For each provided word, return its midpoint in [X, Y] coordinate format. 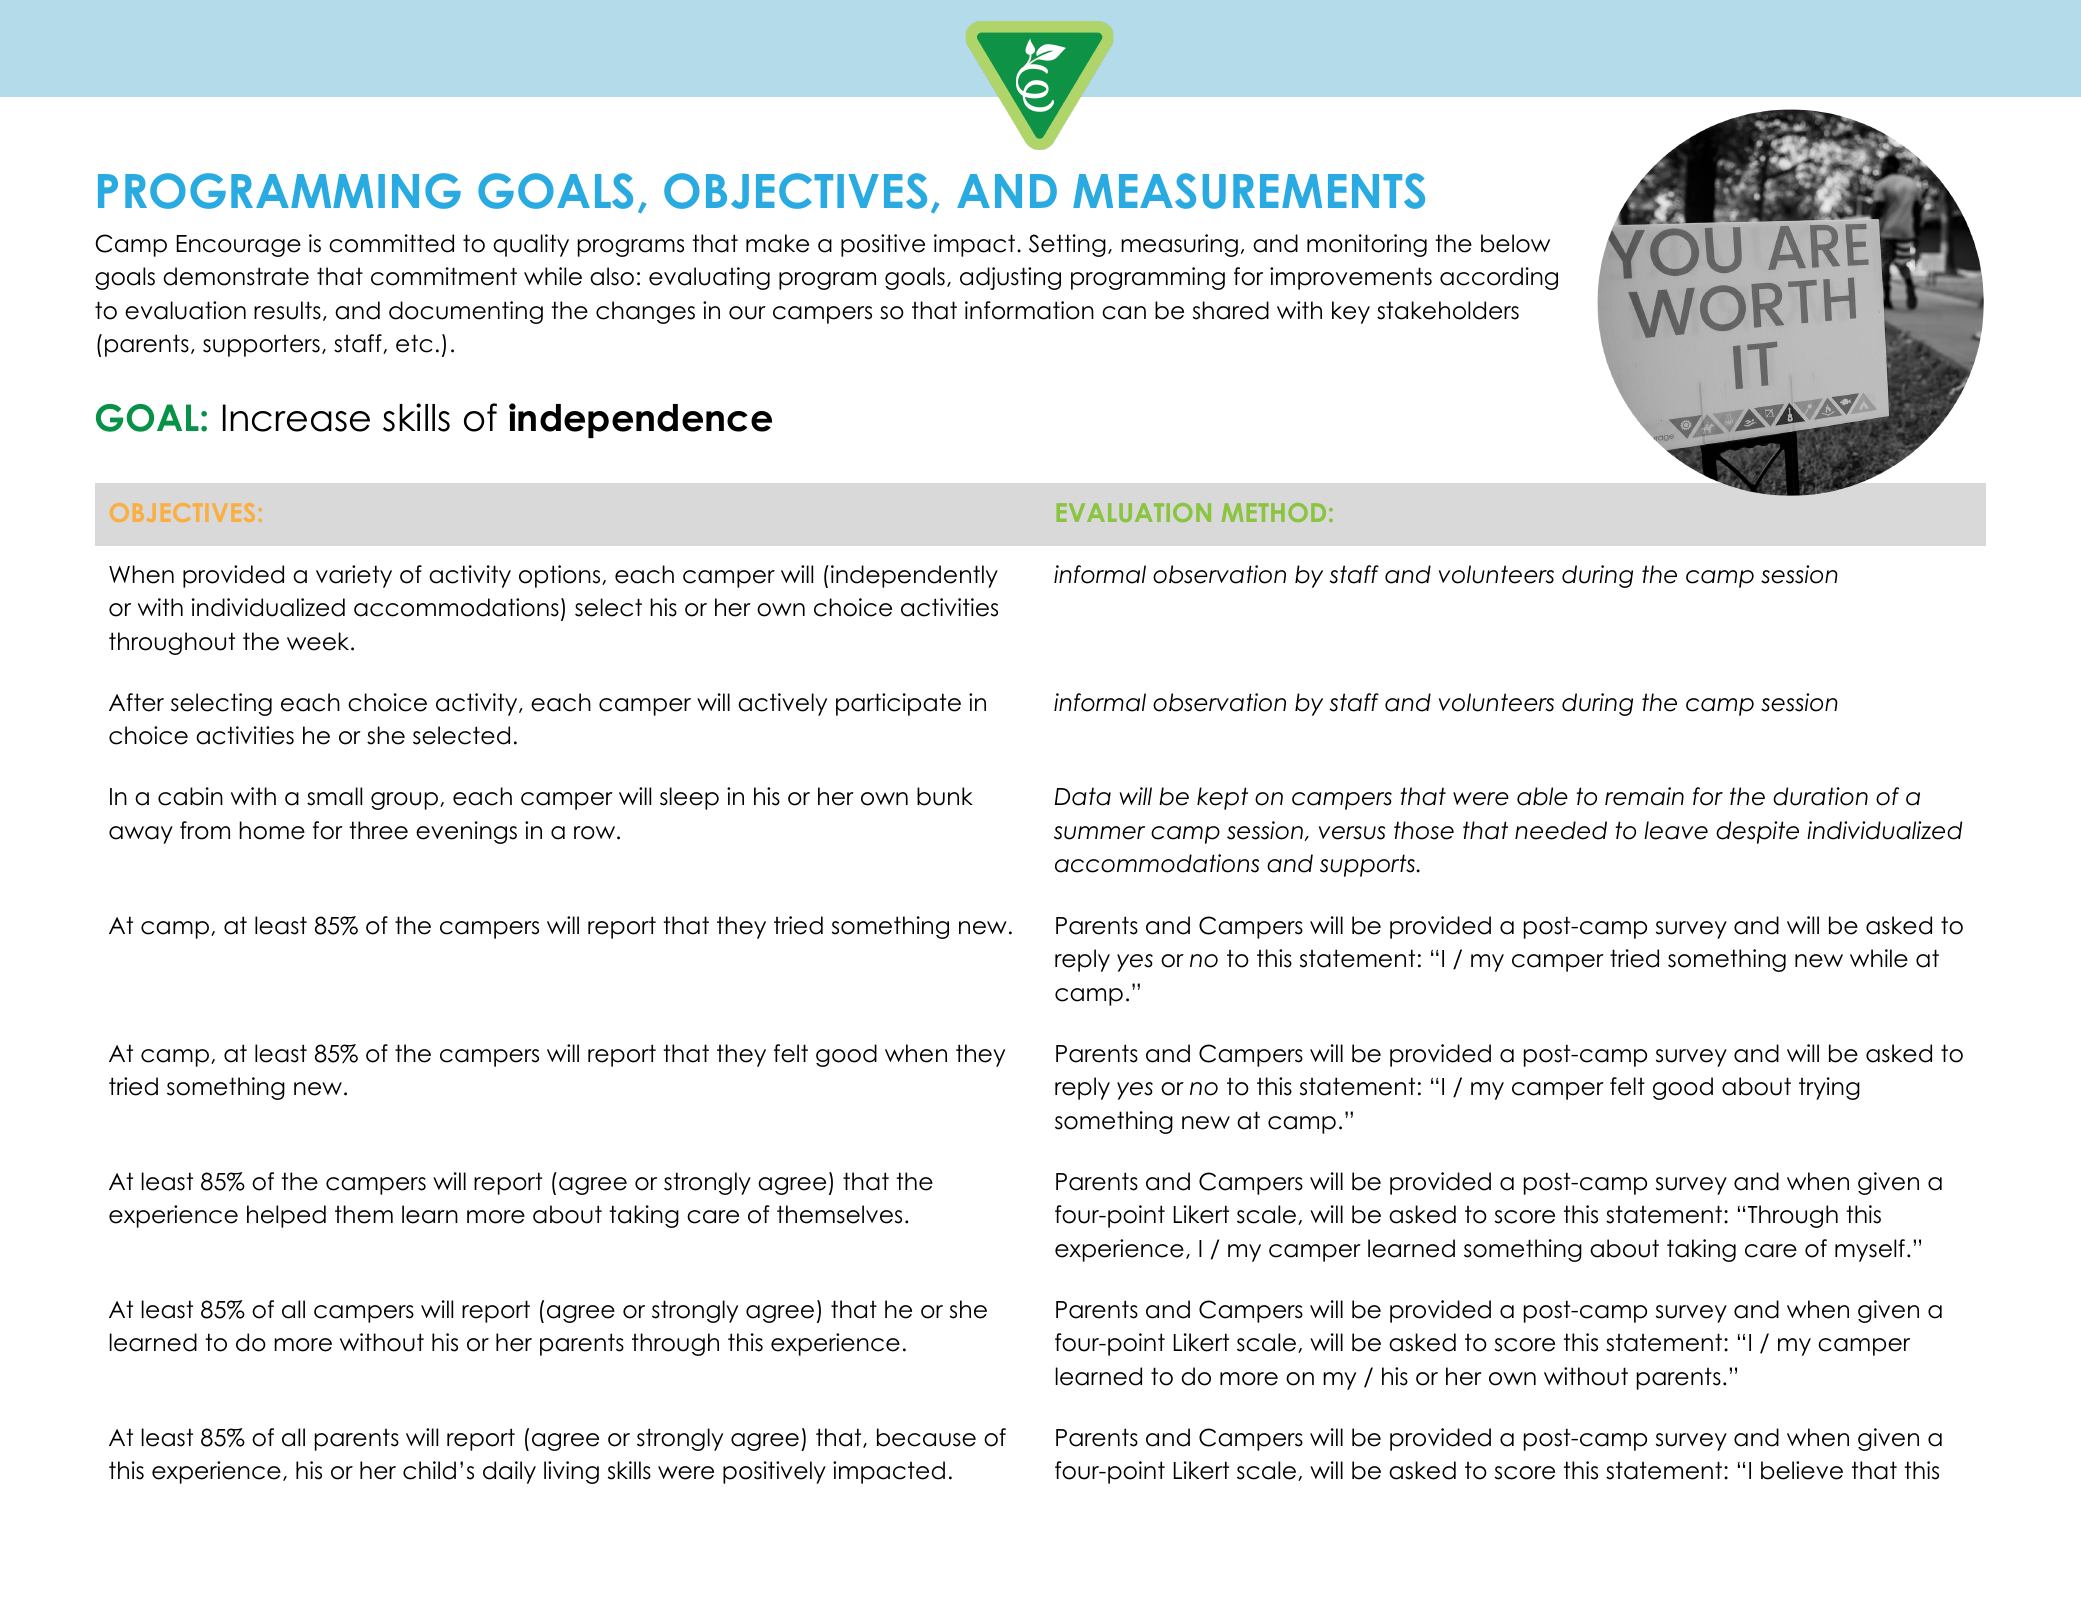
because [926, 1437]
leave [1676, 830]
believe [1802, 1470]
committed [391, 243]
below [1515, 243]
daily [509, 1472]
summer [1099, 833]
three [378, 830]
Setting [1067, 245]
